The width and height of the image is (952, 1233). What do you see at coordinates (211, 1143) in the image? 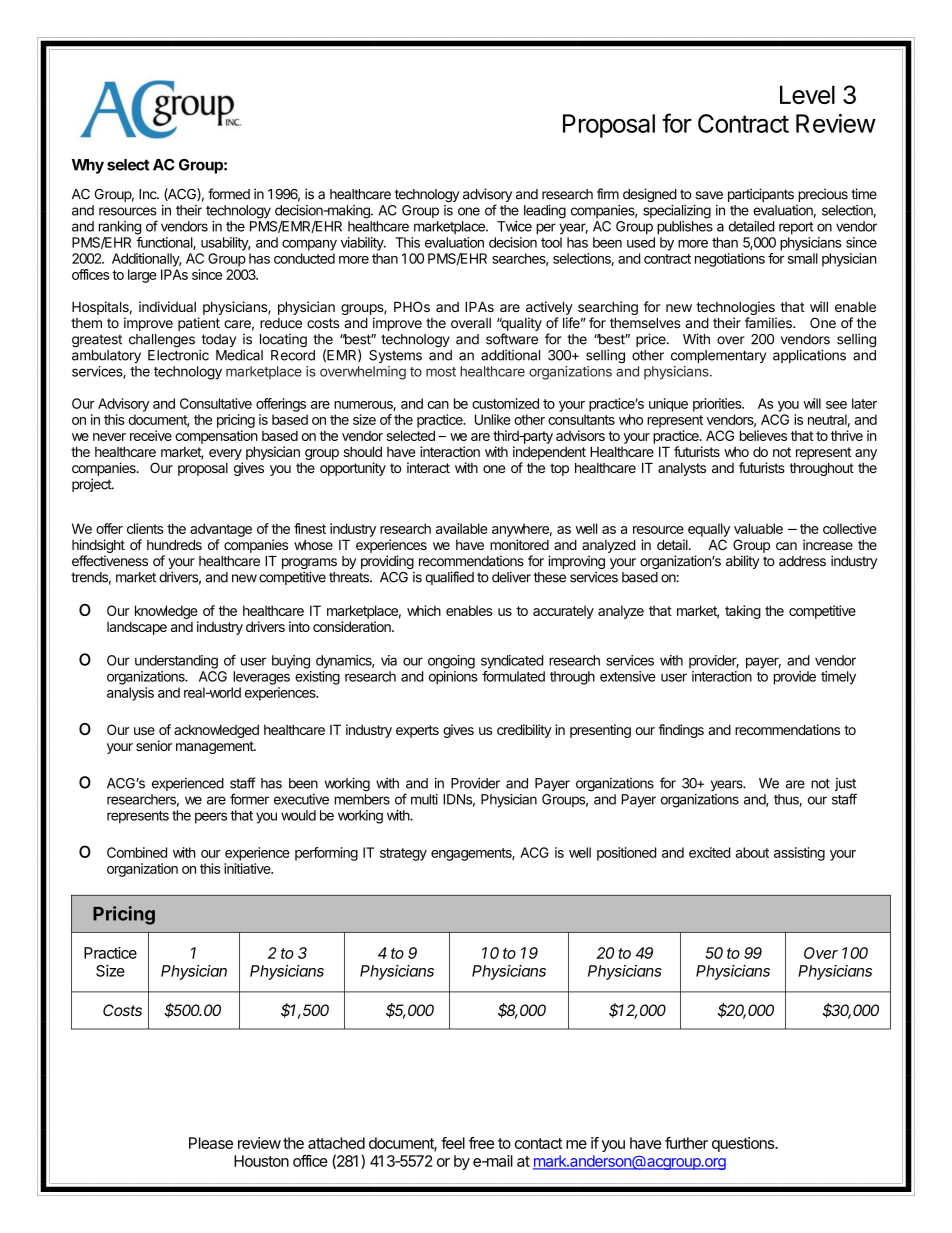
I see `Please` at bounding box center [211, 1143].
